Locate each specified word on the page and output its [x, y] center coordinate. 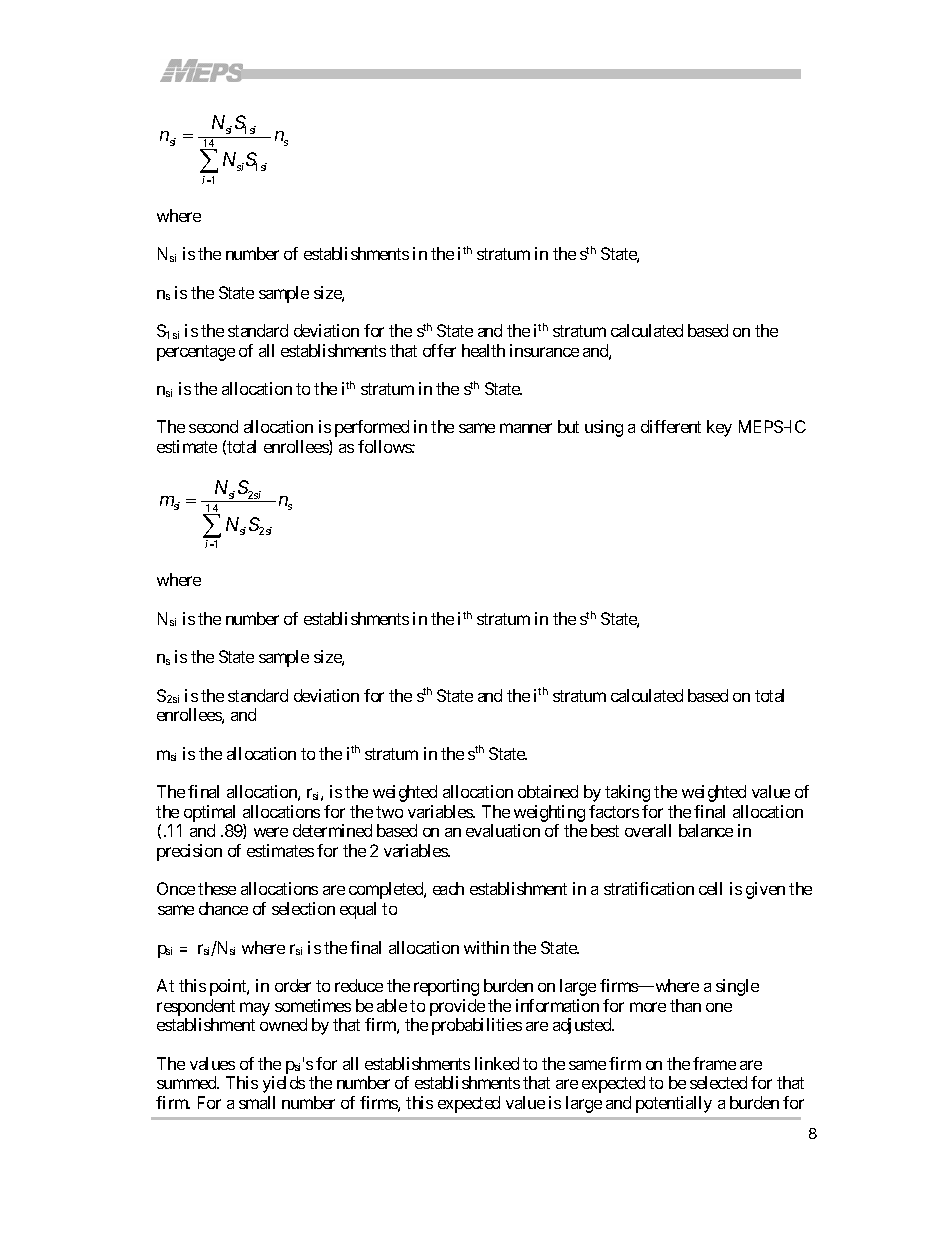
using [604, 428]
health [483, 350]
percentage [196, 353]
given [765, 890]
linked [497, 1063]
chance [223, 908]
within [486, 947]
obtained [548, 791]
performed [372, 428]
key [719, 428]
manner [526, 428]
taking [627, 793]
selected [718, 1082]
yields [284, 1084]
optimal [209, 813]
